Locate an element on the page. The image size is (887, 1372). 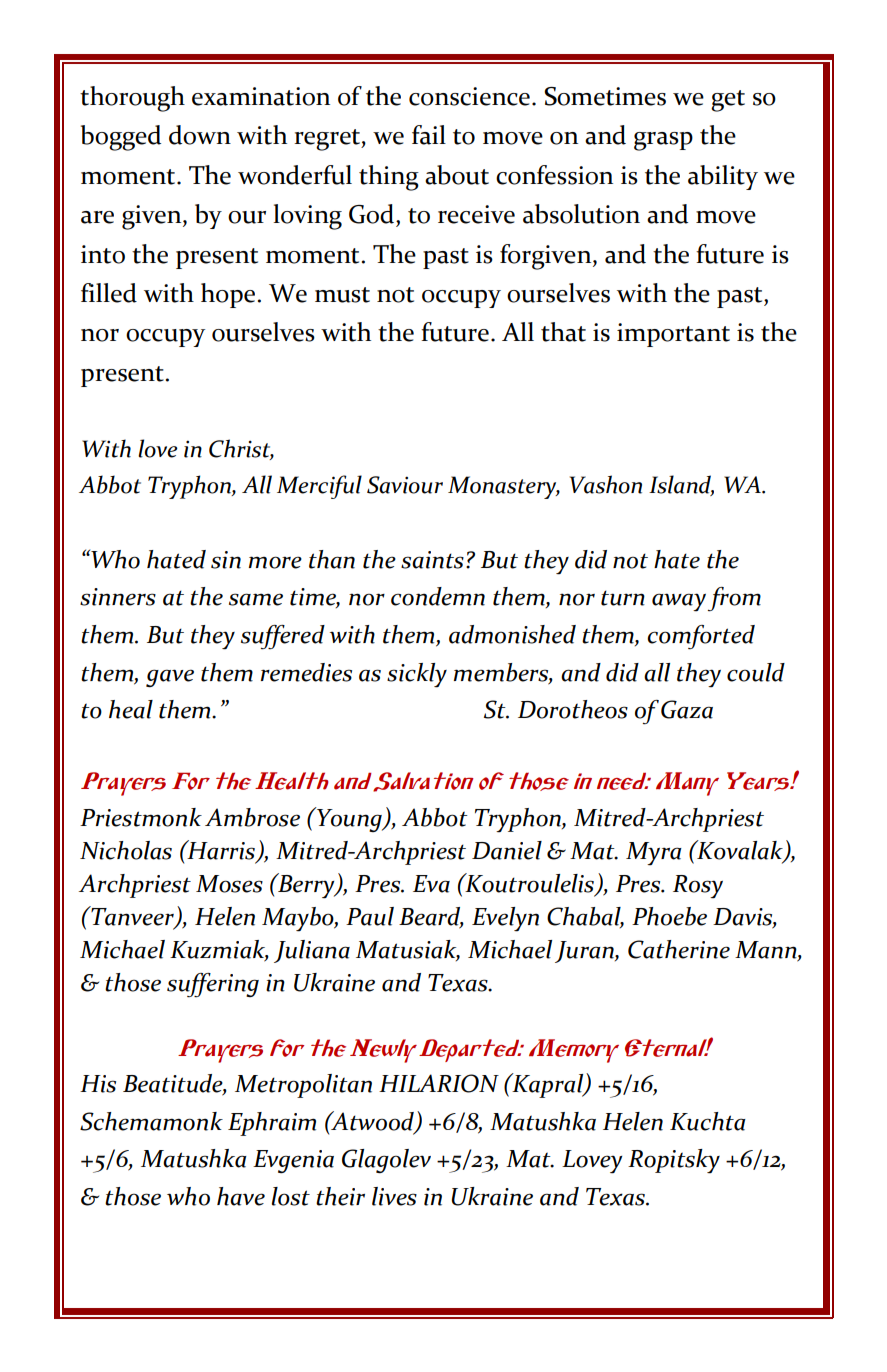
fail is located at coordinates (429, 135).
